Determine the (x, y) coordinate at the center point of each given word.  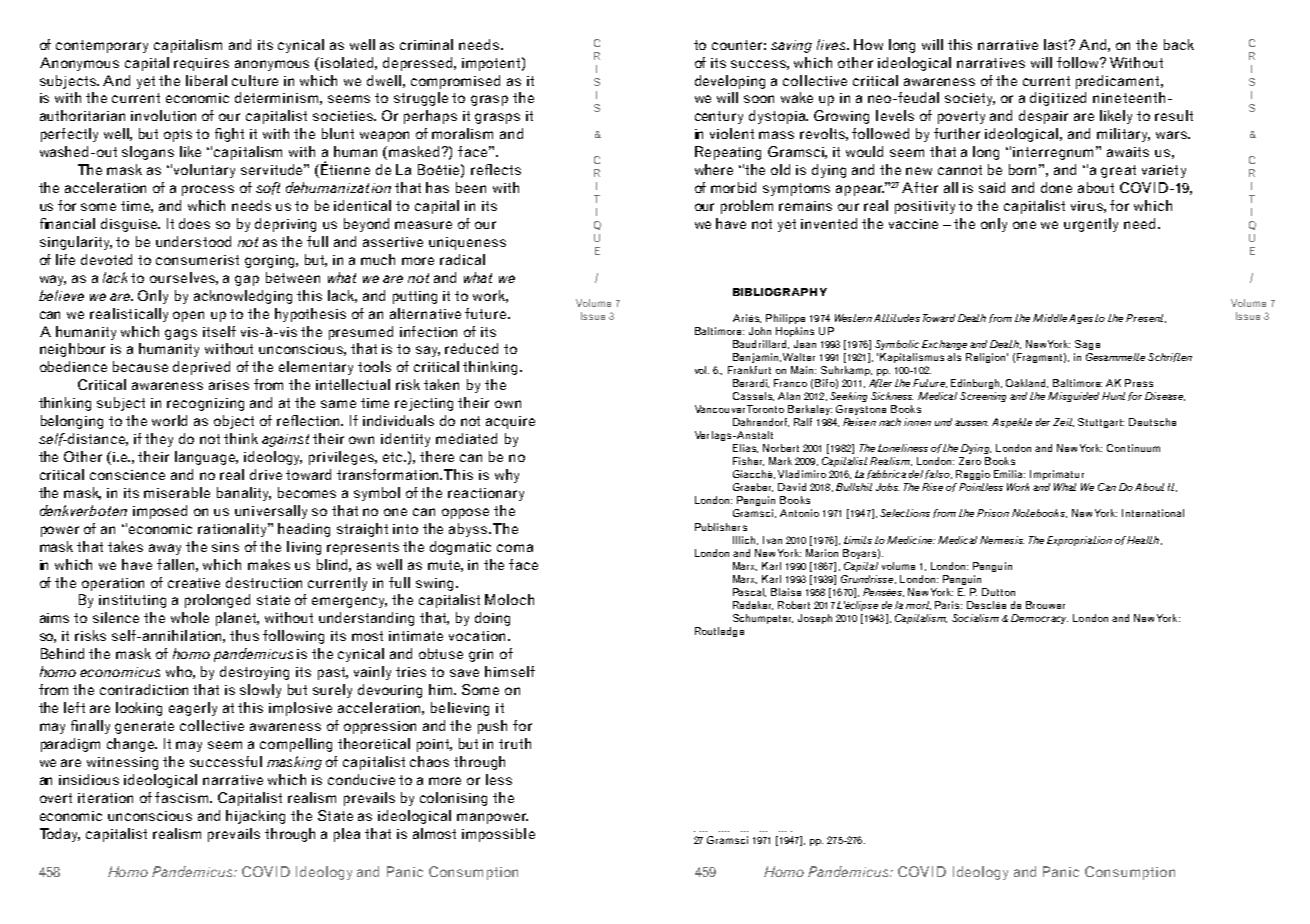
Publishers (721, 527)
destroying (254, 673)
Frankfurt (749, 370)
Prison (993, 513)
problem (747, 207)
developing (730, 82)
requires (201, 64)
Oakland (1027, 383)
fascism (183, 797)
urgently (1091, 225)
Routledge (719, 632)
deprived (201, 368)
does (194, 223)
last (1057, 44)
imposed (160, 512)
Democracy (1039, 619)
